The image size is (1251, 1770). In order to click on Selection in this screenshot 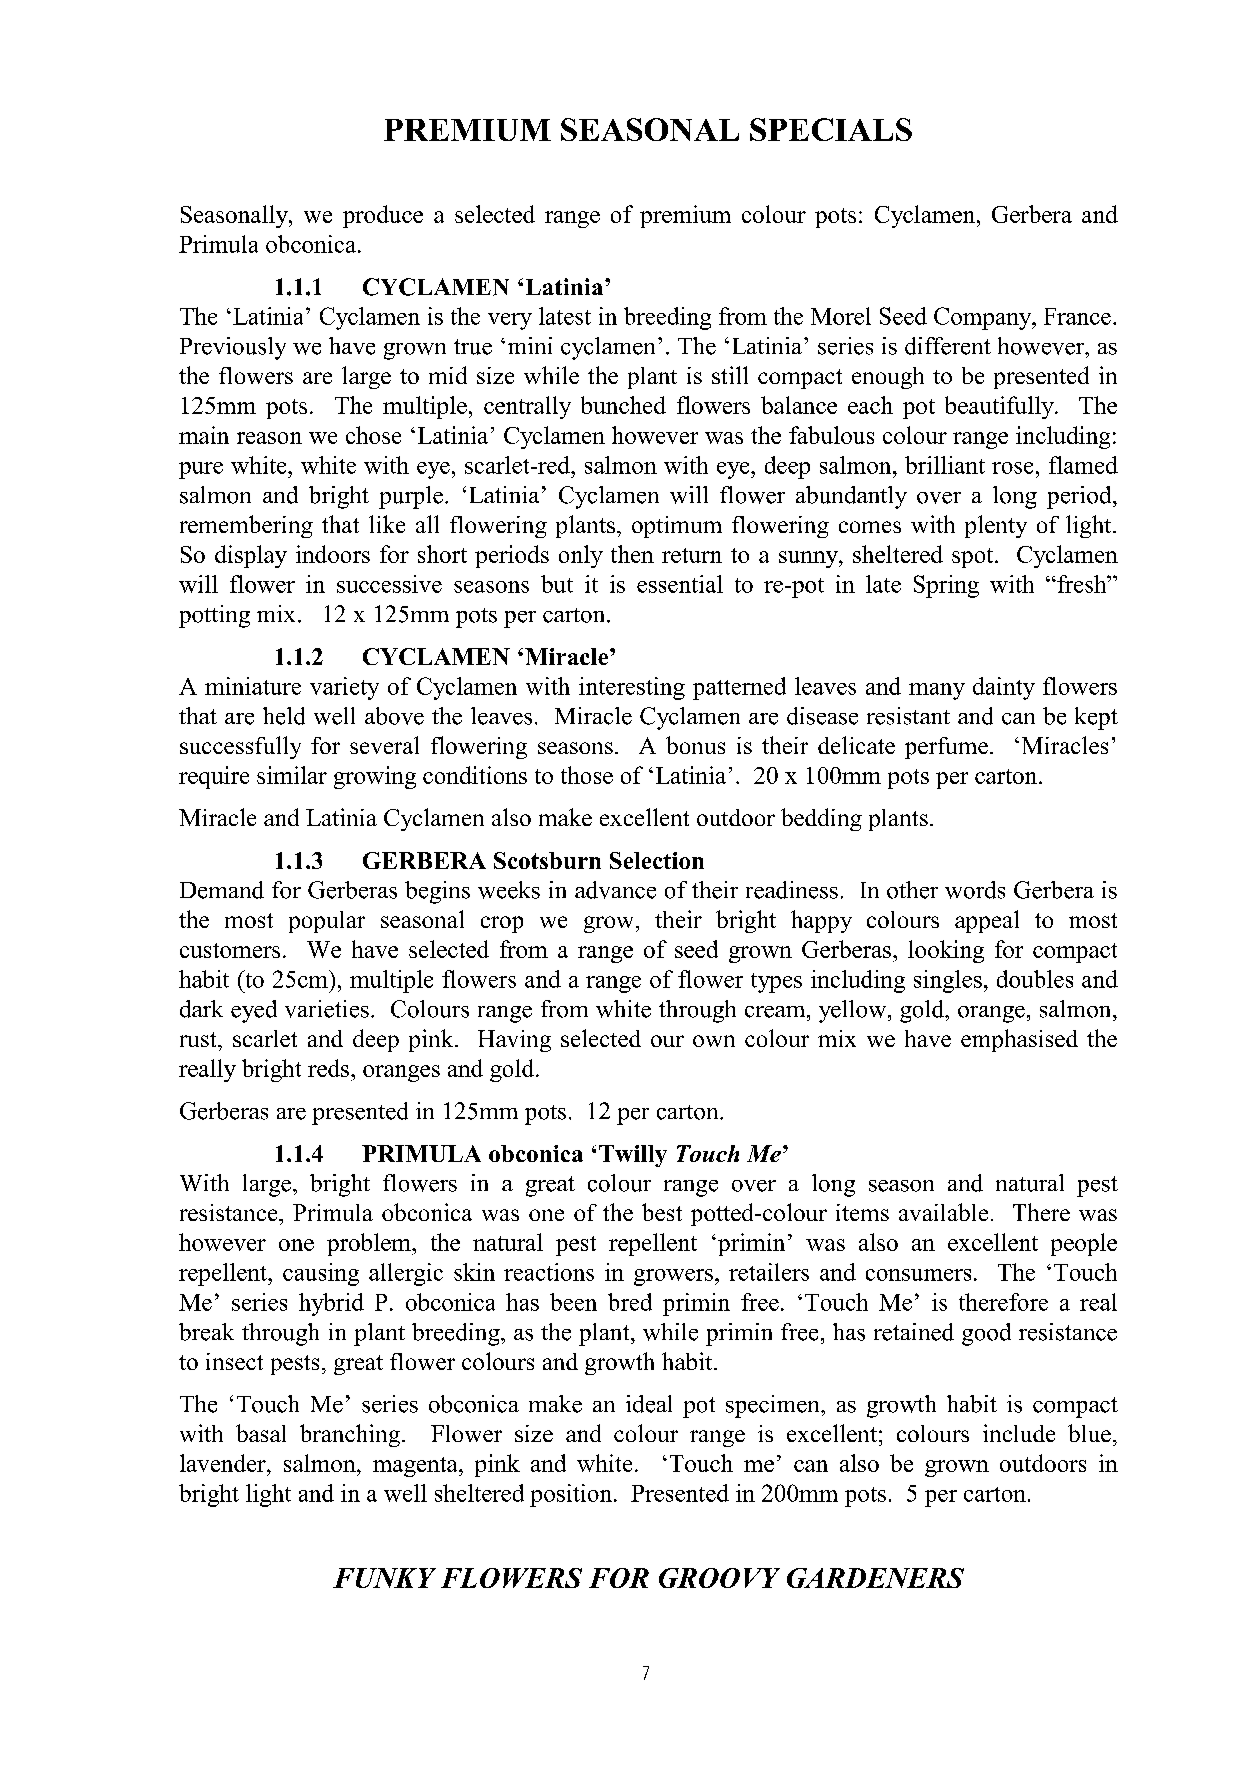, I will do `click(657, 860)`.
